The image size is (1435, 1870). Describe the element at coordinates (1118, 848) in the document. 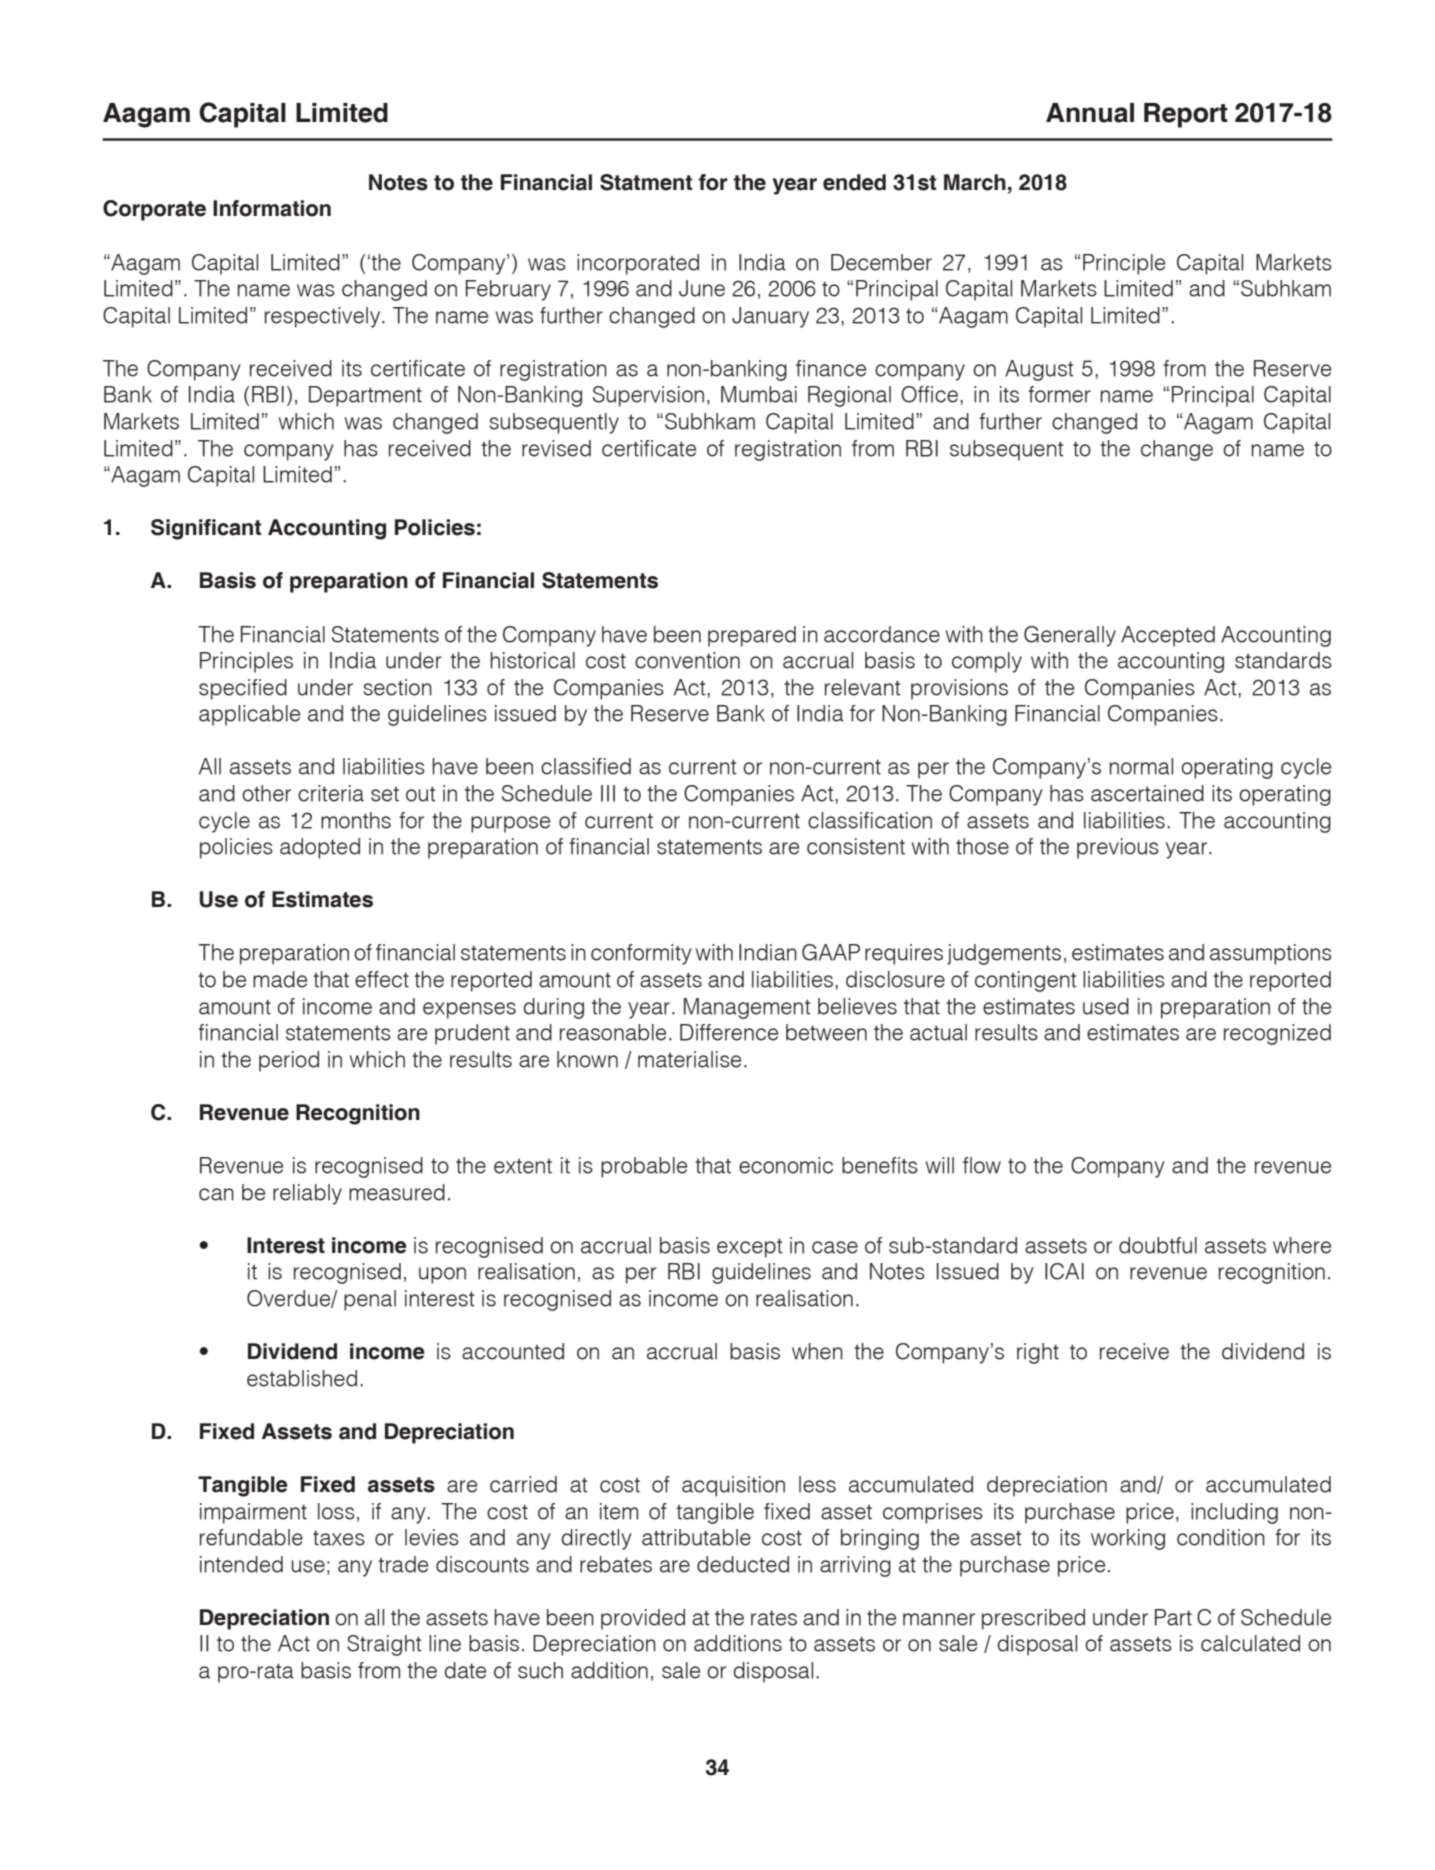

I see `previous` at that location.
